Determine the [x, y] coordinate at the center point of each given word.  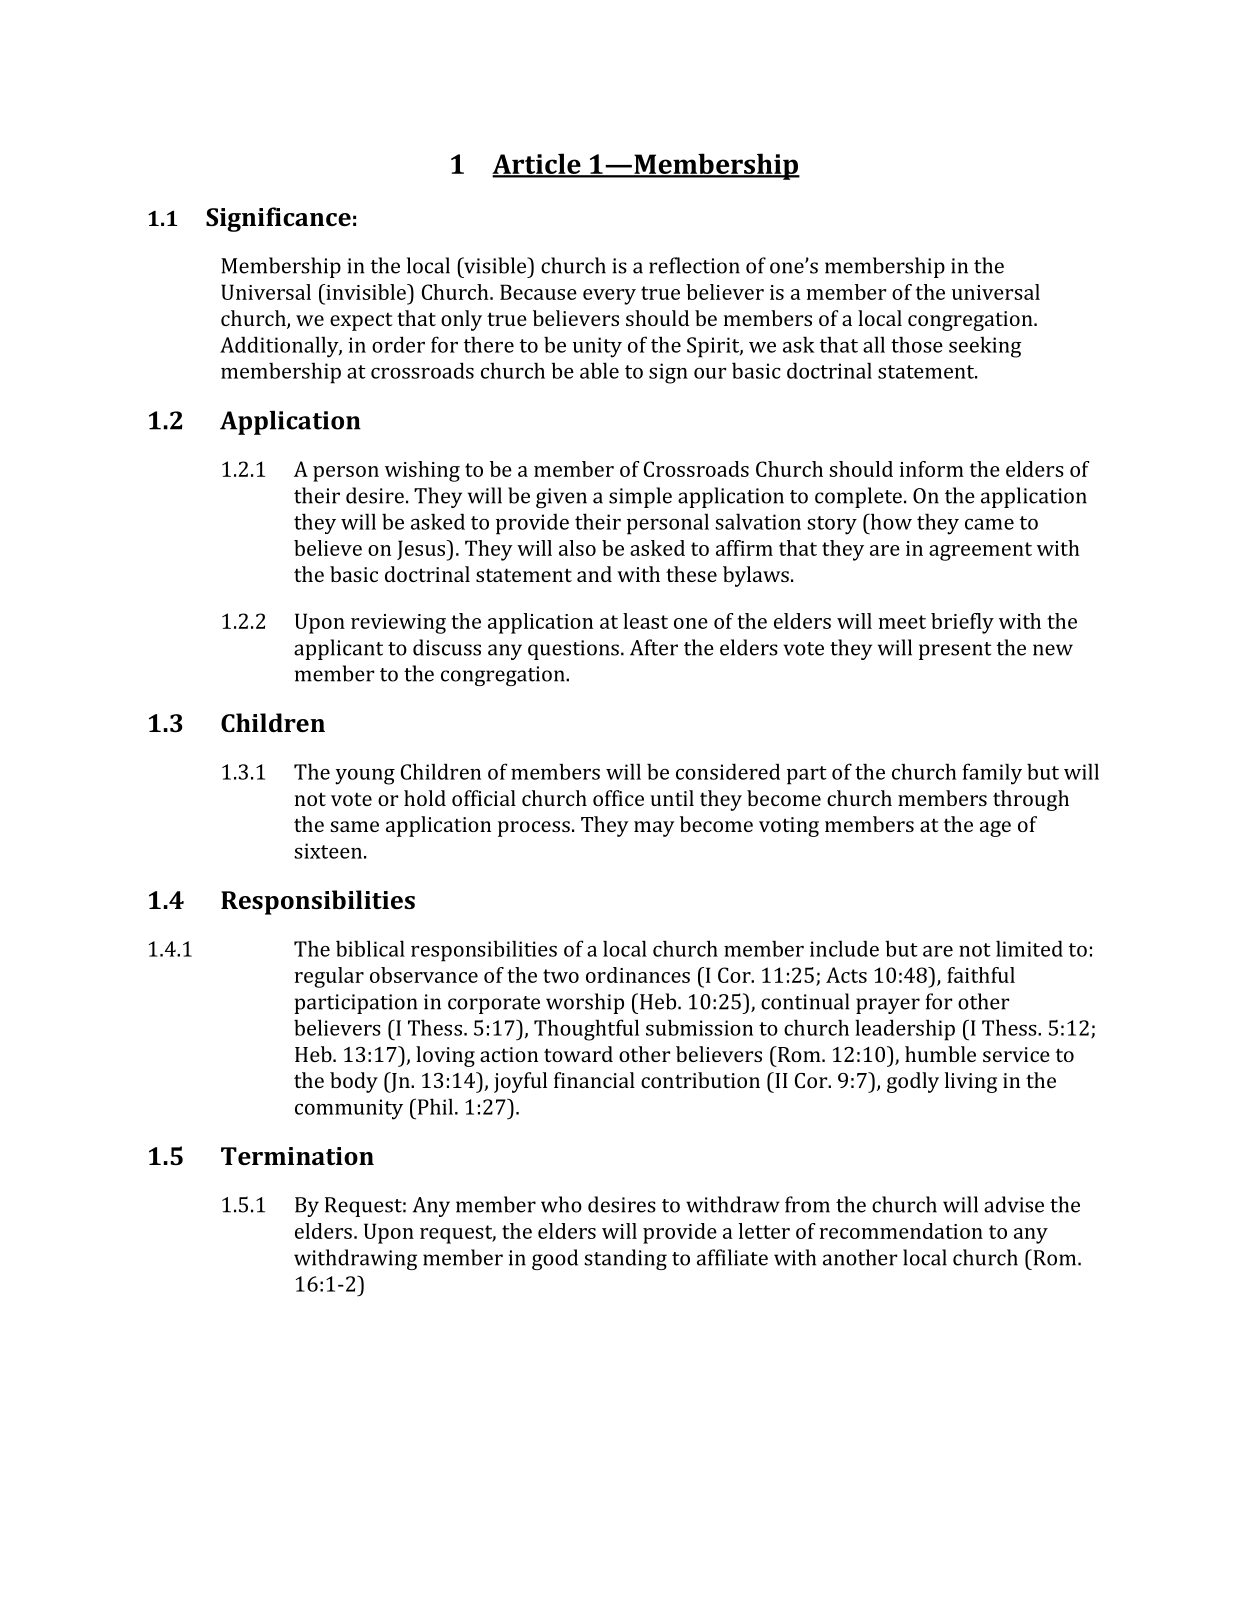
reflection [694, 265]
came [989, 524]
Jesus [422, 550]
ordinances [638, 975]
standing [625, 1259]
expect [361, 321]
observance [424, 975]
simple [640, 497]
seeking [985, 347]
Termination [297, 1156]
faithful [981, 975]
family [992, 774]
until [672, 798]
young [365, 777]
